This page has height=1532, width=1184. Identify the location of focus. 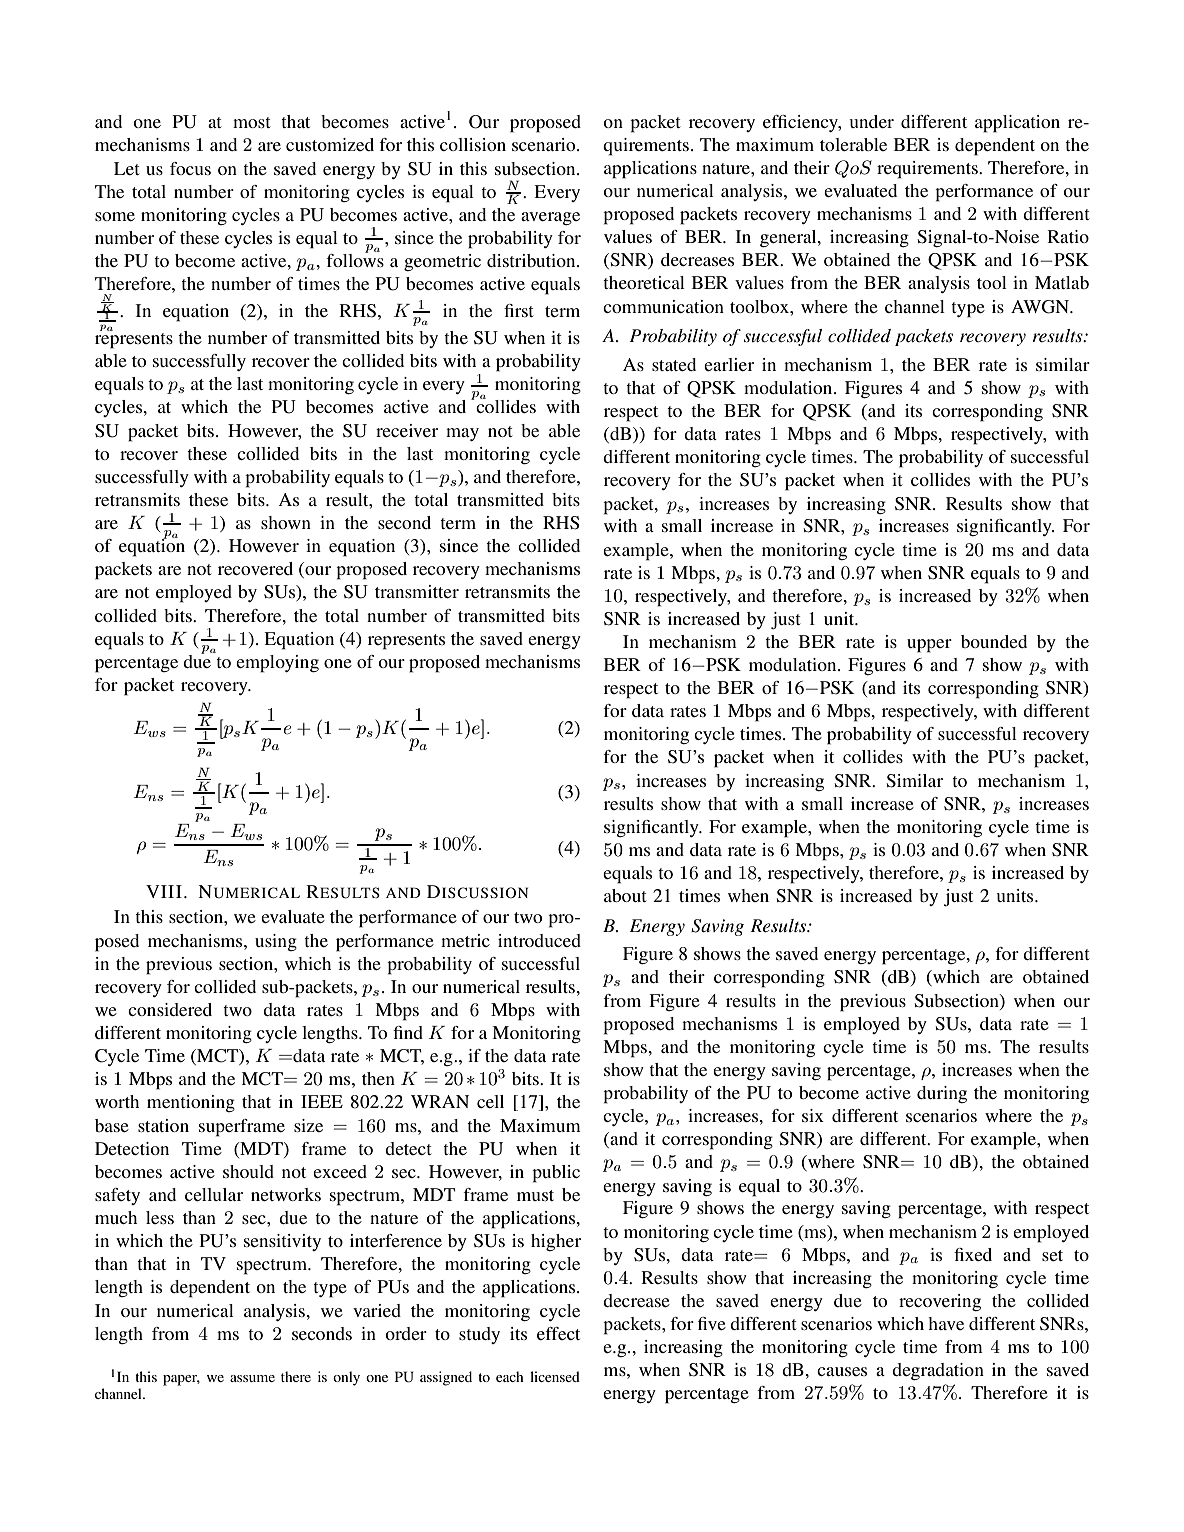
(190, 168).
